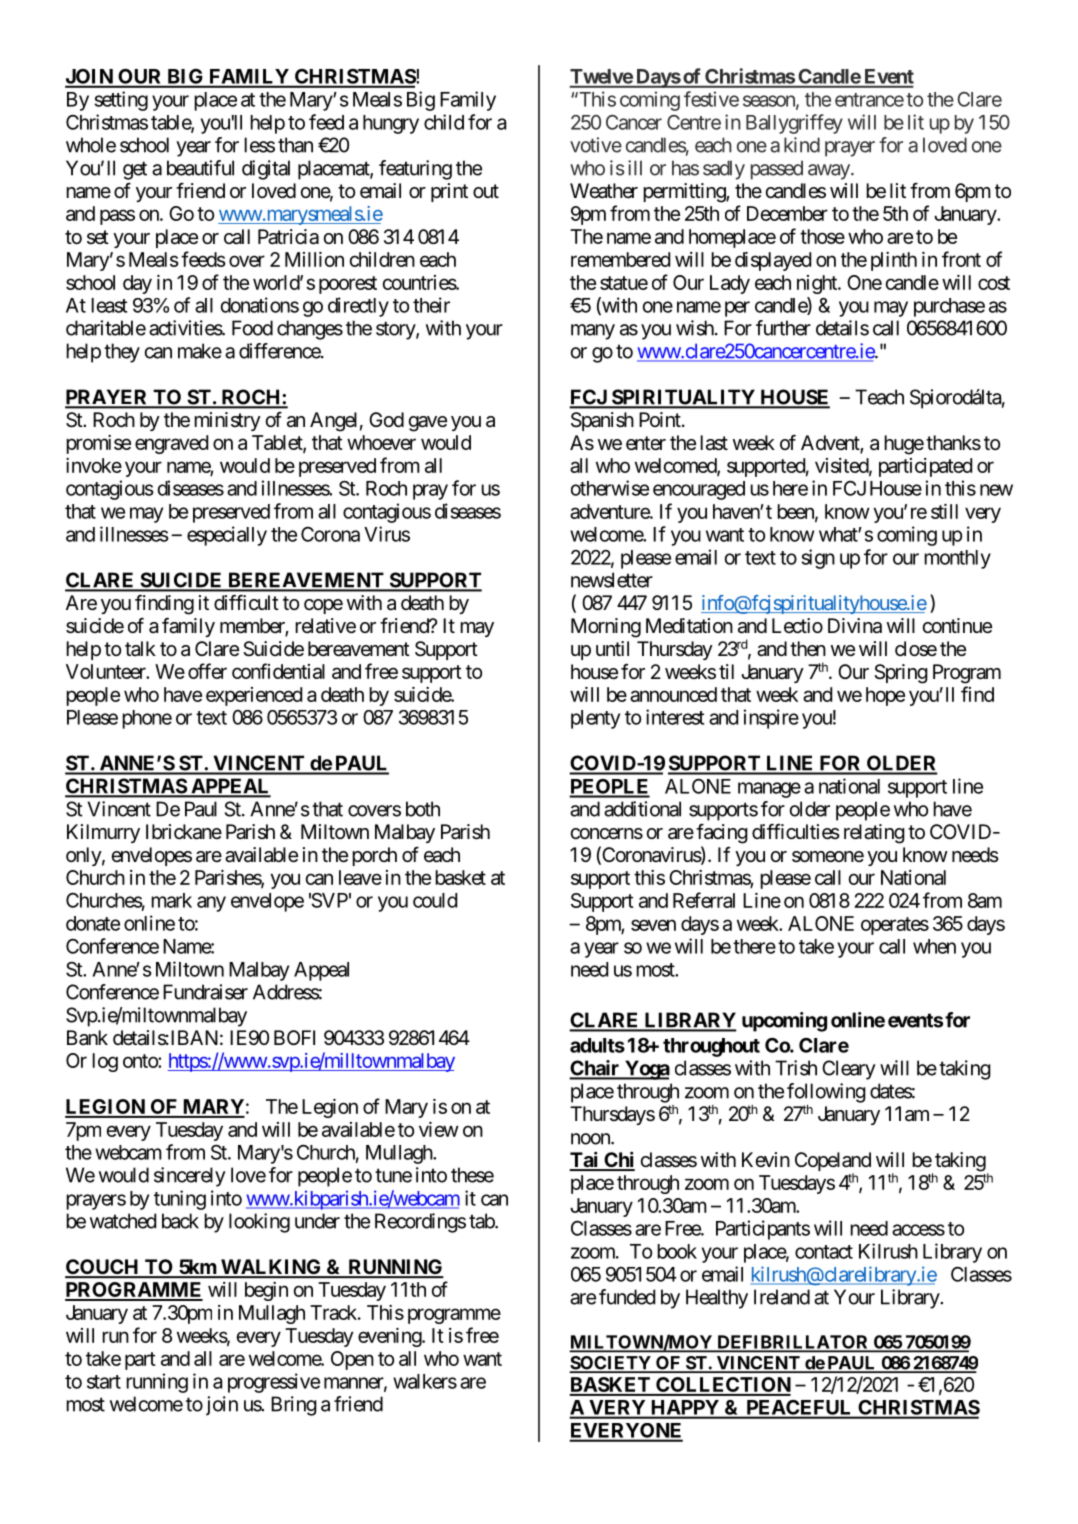 Image resolution: width=1078 pixels, height=1524 pixels. What do you see at coordinates (829, 172) in the document?
I see `away` at bounding box center [829, 172].
